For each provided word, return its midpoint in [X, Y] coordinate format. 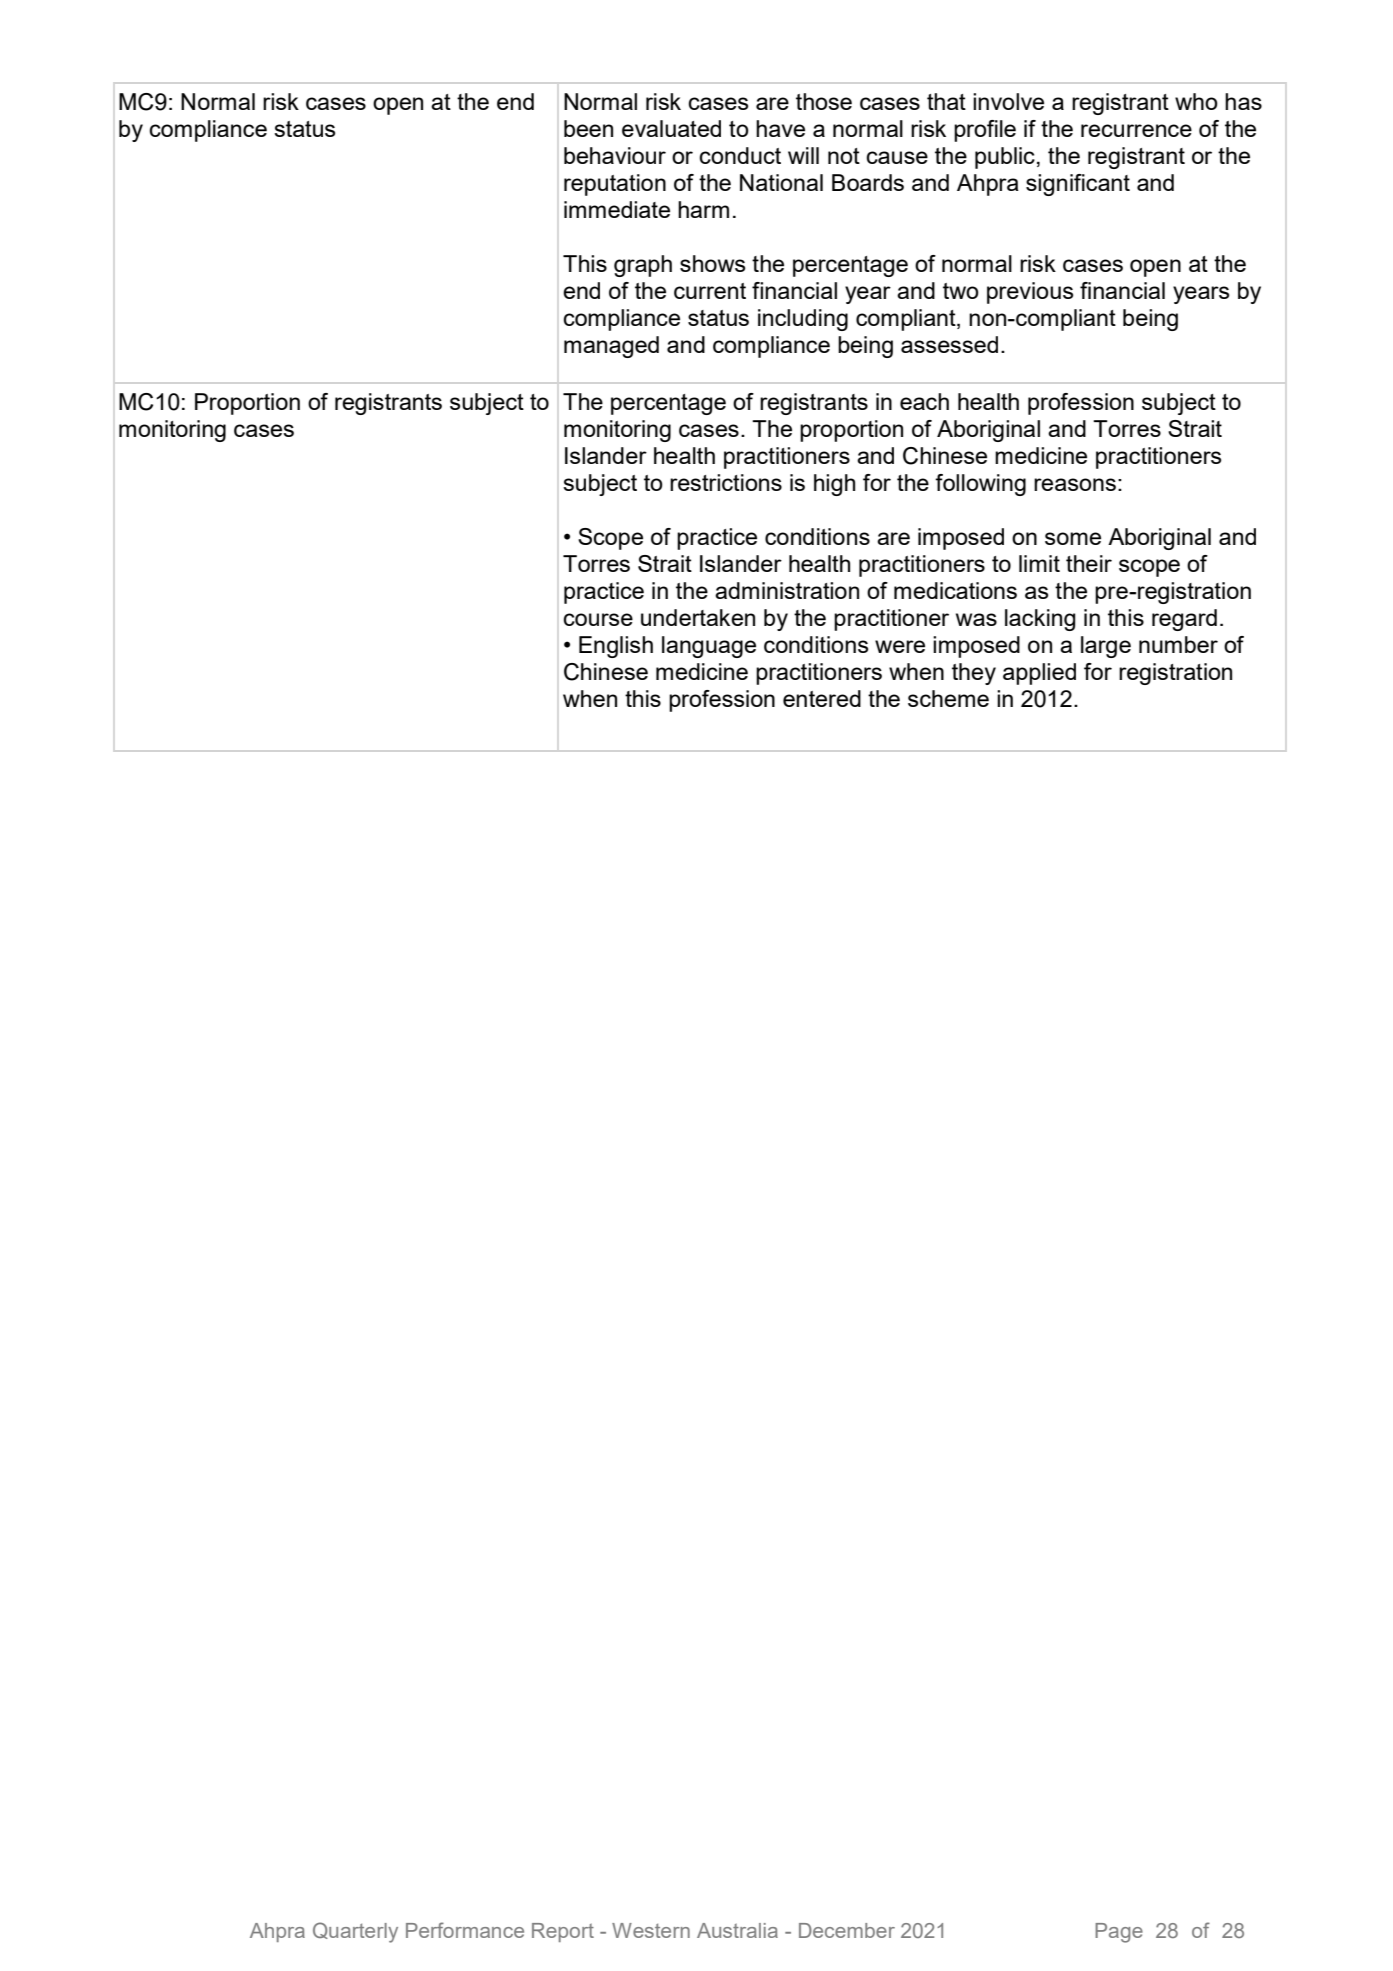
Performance [465, 1930]
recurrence [1136, 130]
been [588, 128]
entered [822, 698]
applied [1039, 674]
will [803, 155]
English [616, 647]
